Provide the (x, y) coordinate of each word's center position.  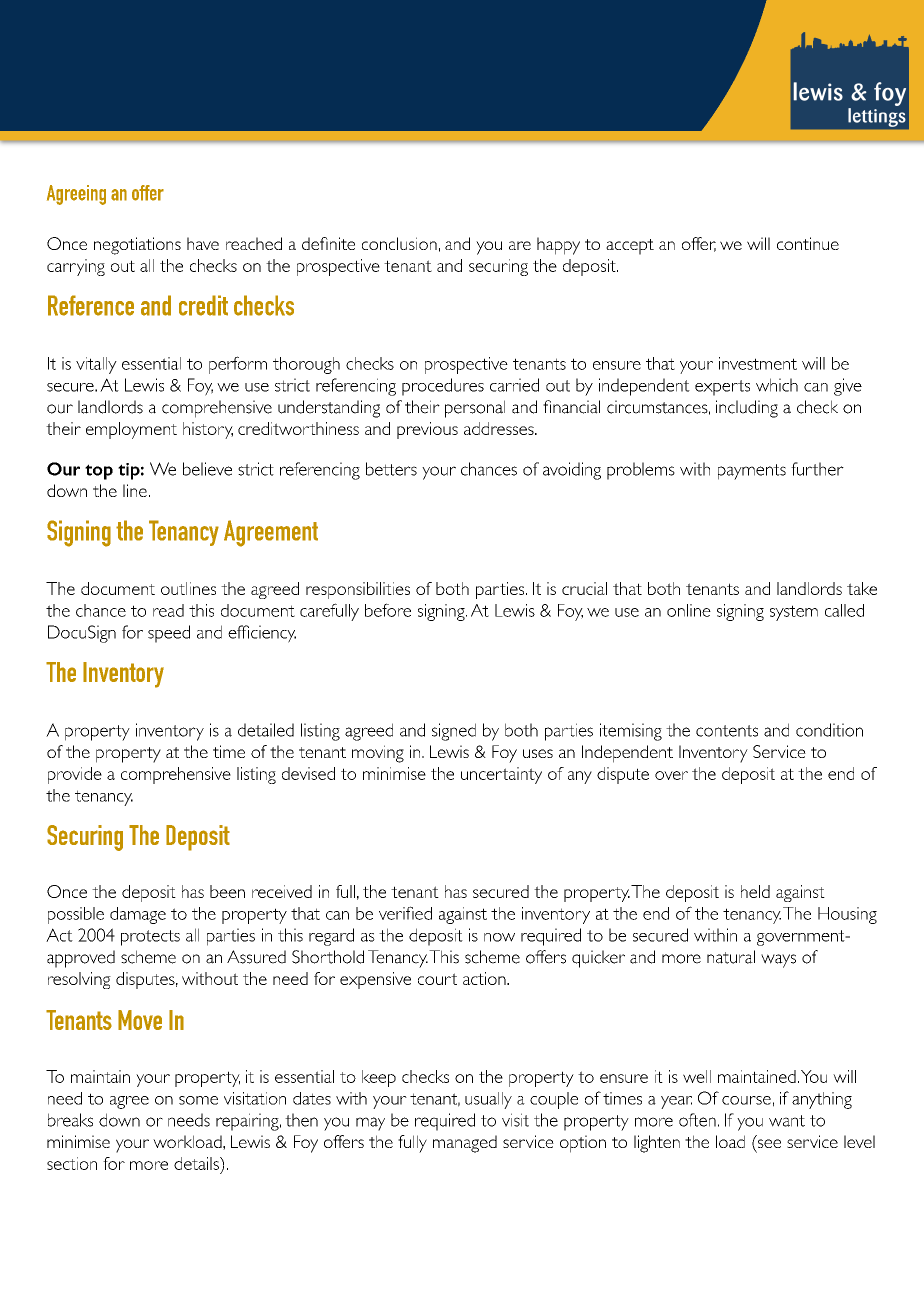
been (227, 891)
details (197, 1163)
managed (465, 1144)
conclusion (399, 243)
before (388, 610)
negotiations (137, 246)
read (168, 610)
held (755, 891)
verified (405, 913)
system (794, 613)
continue (808, 243)
